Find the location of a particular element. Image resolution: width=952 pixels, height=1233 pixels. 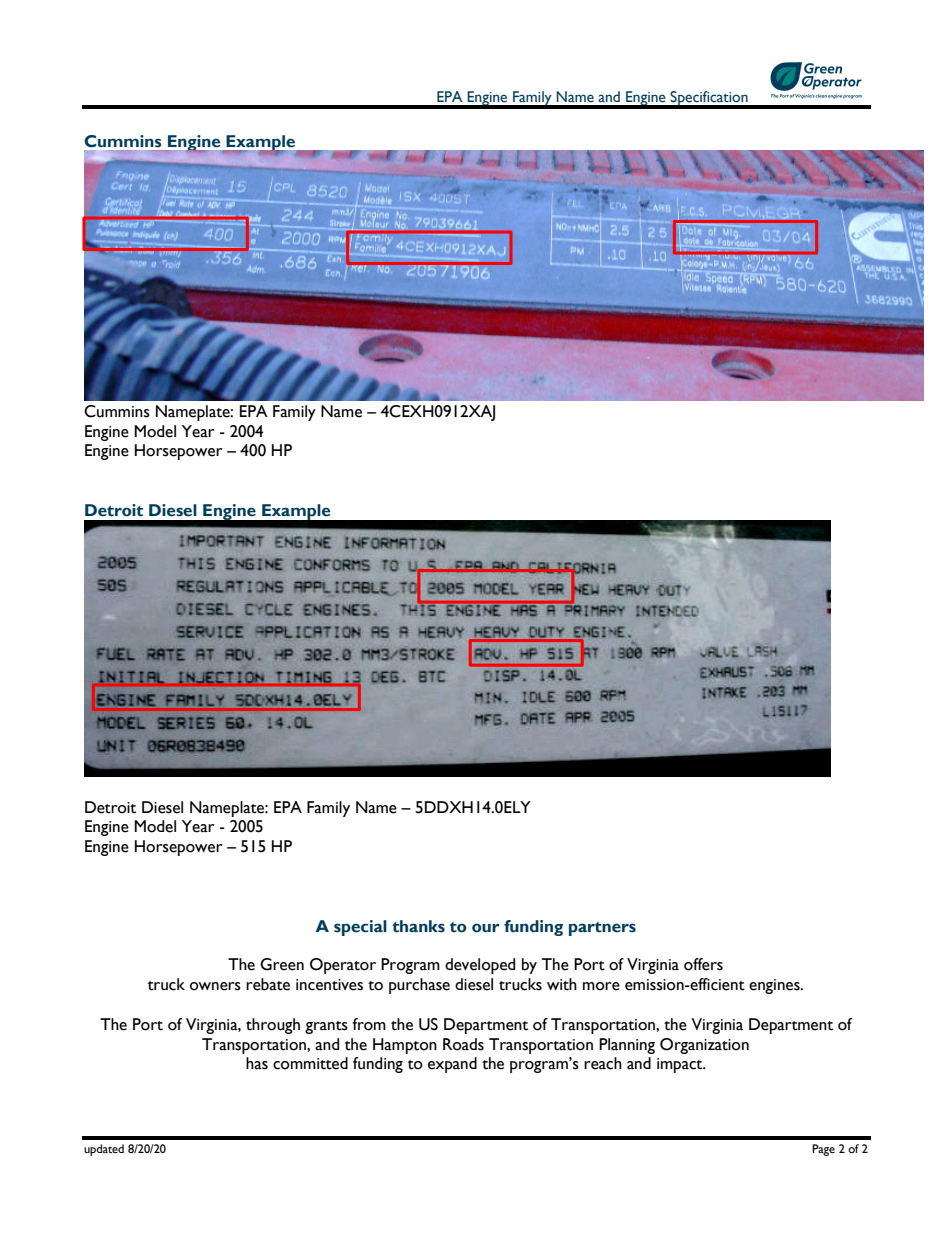

more is located at coordinates (601, 986).
